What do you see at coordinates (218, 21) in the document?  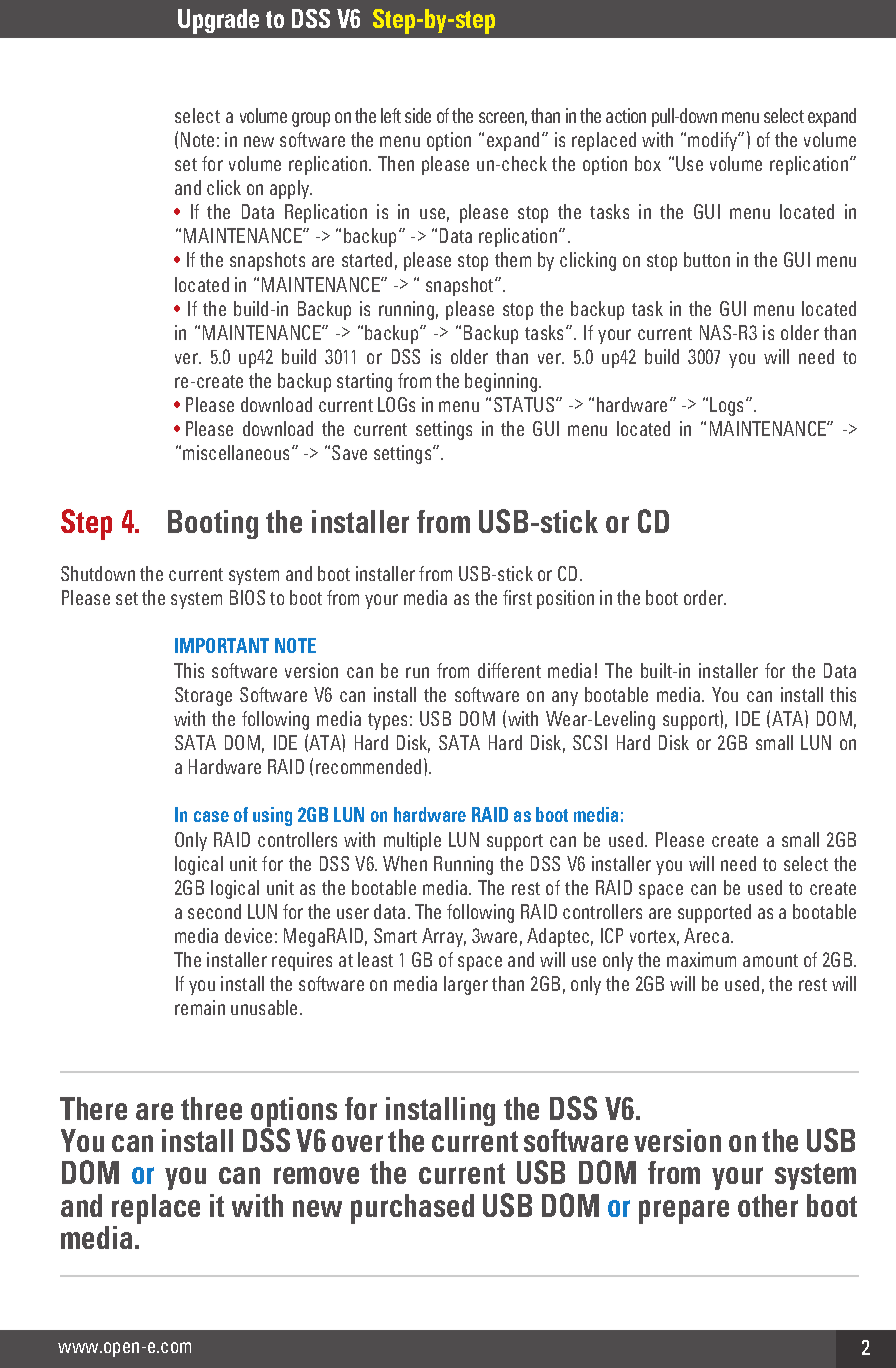 I see `Upgrade` at bounding box center [218, 21].
